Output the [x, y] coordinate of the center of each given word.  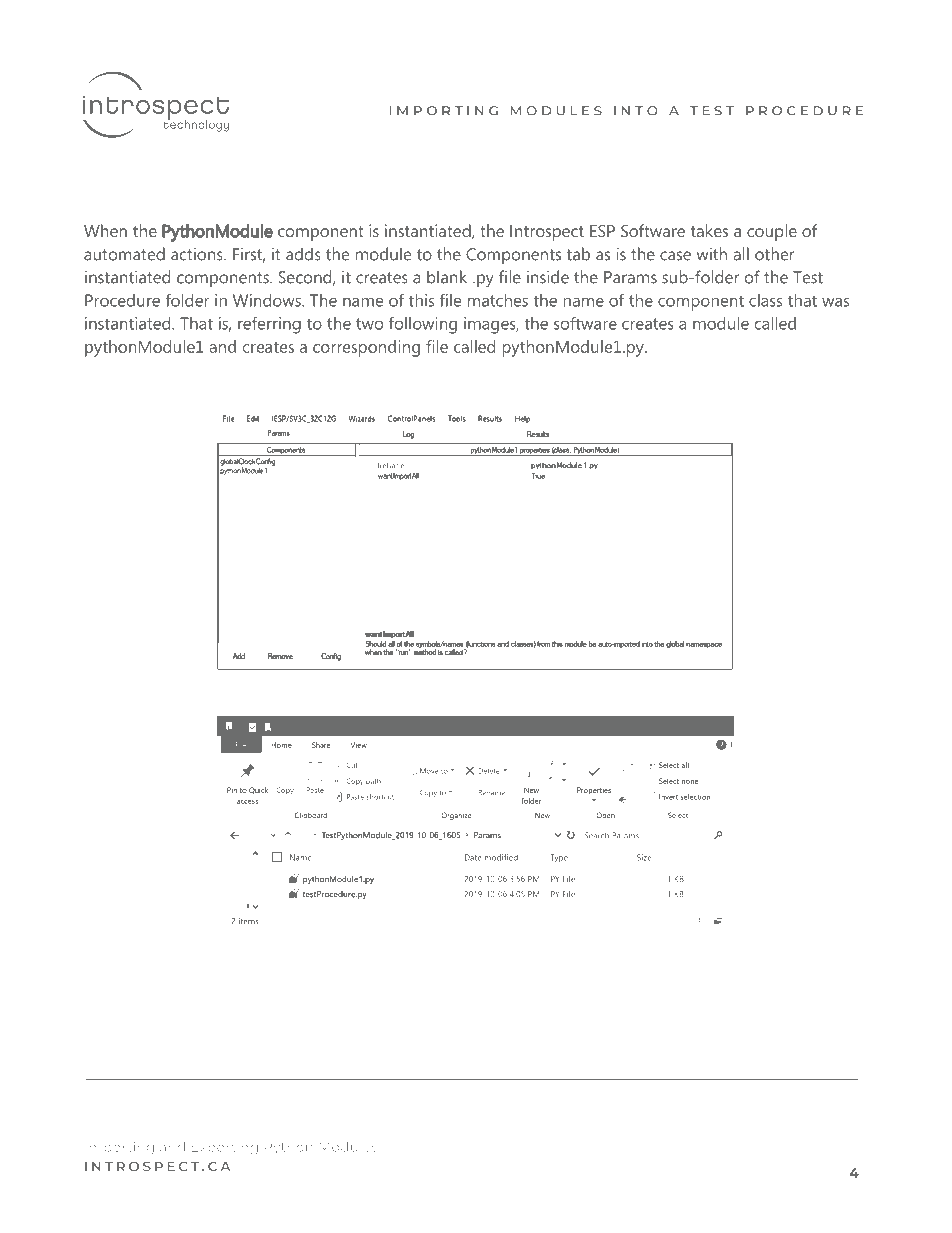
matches [498, 300]
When [105, 230]
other [775, 254]
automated [124, 254]
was [835, 302]
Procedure [122, 300]
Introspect [547, 233]
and [222, 346]
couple [772, 232]
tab [578, 254]
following [423, 325]
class [765, 300]
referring [269, 325]
